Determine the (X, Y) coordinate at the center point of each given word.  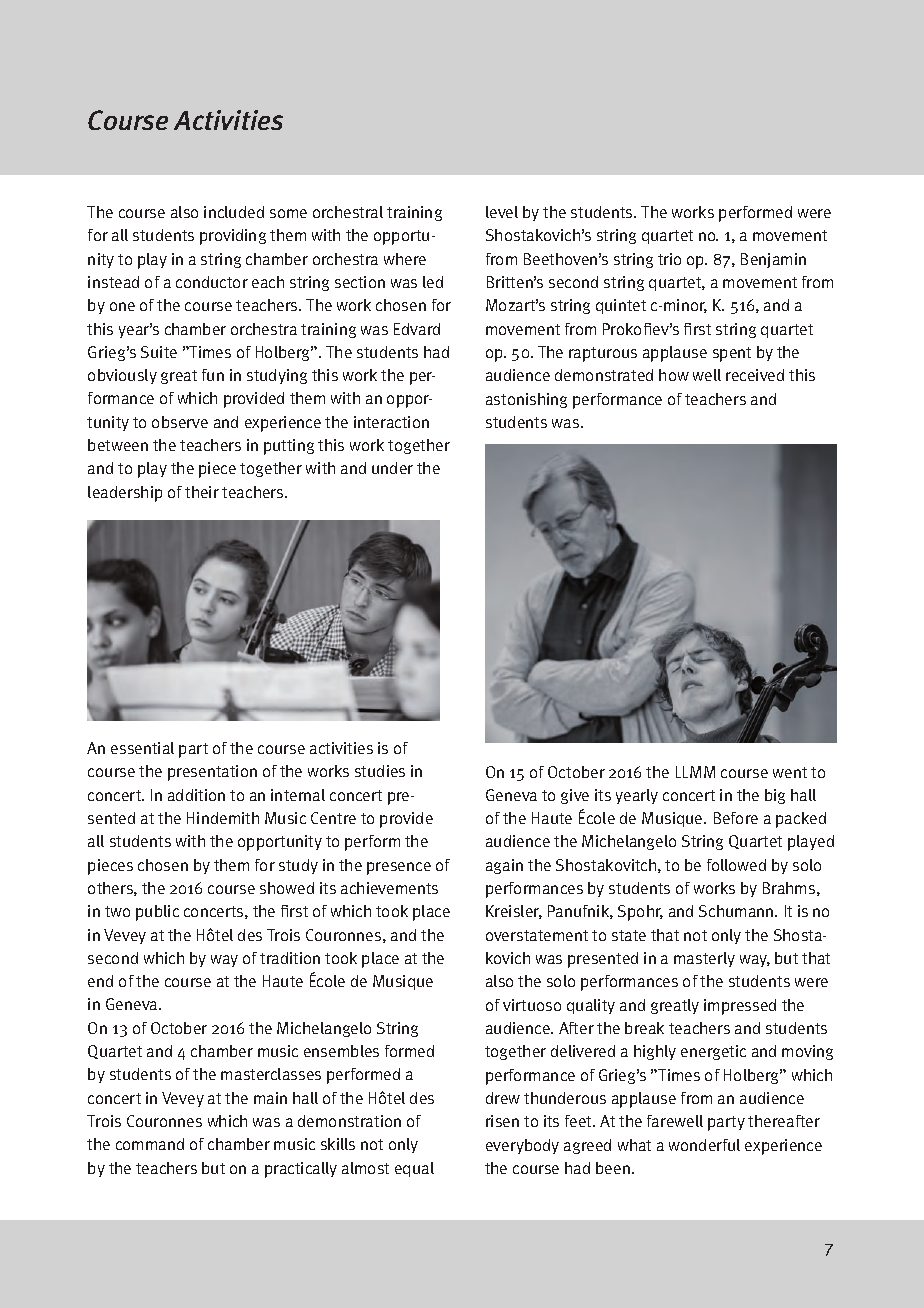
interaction (391, 422)
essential (142, 748)
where (405, 259)
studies (380, 771)
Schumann (737, 911)
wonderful (704, 1145)
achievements (389, 888)
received (755, 375)
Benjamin (773, 260)
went (790, 772)
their (202, 492)
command (150, 1144)
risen (502, 1121)
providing (233, 237)
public (157, 913)
